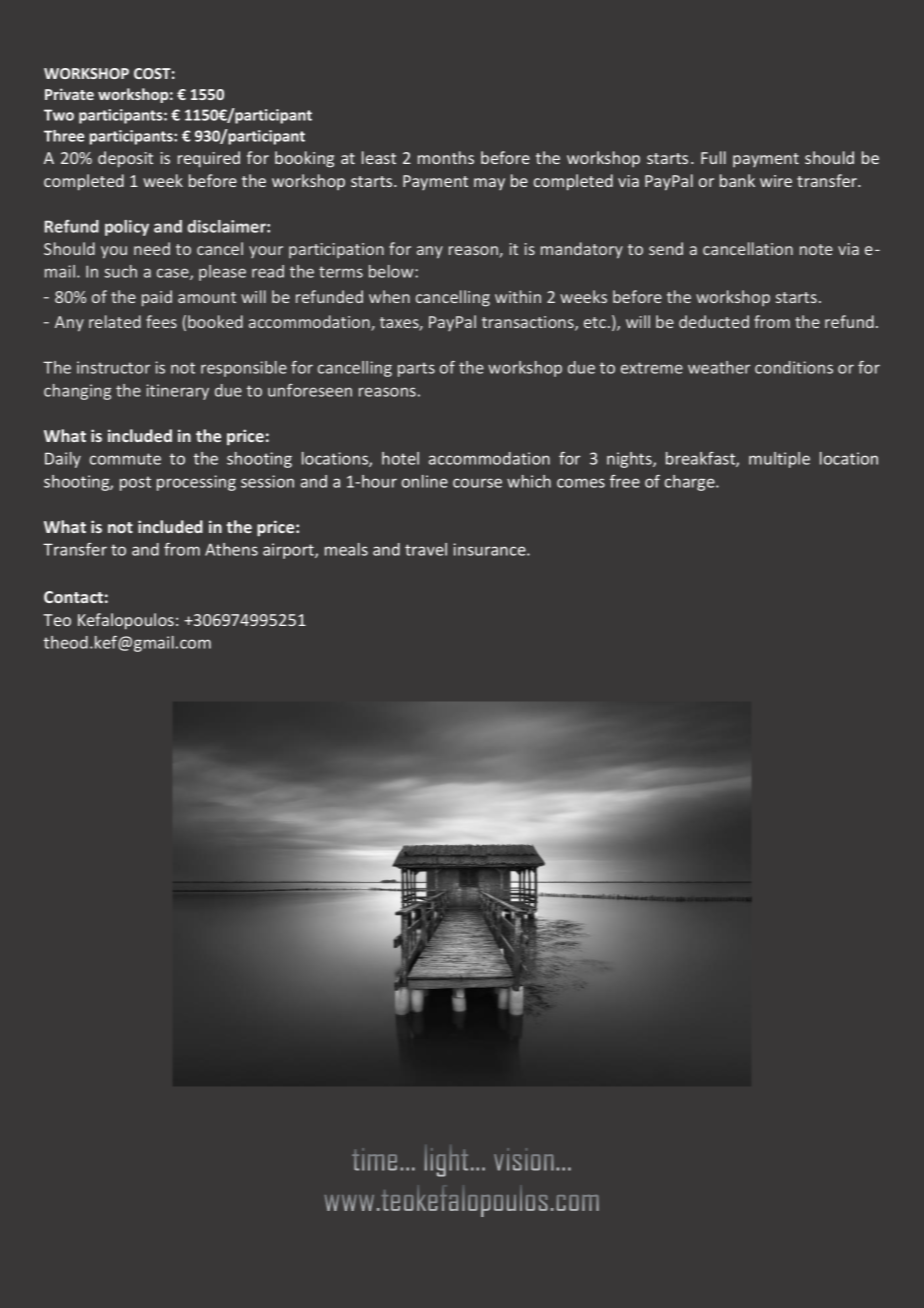 The image size is (924, 1308). What do you see at coordinates (59, 115) in the image?
I see `Two` at bounding box center [59, 115].
